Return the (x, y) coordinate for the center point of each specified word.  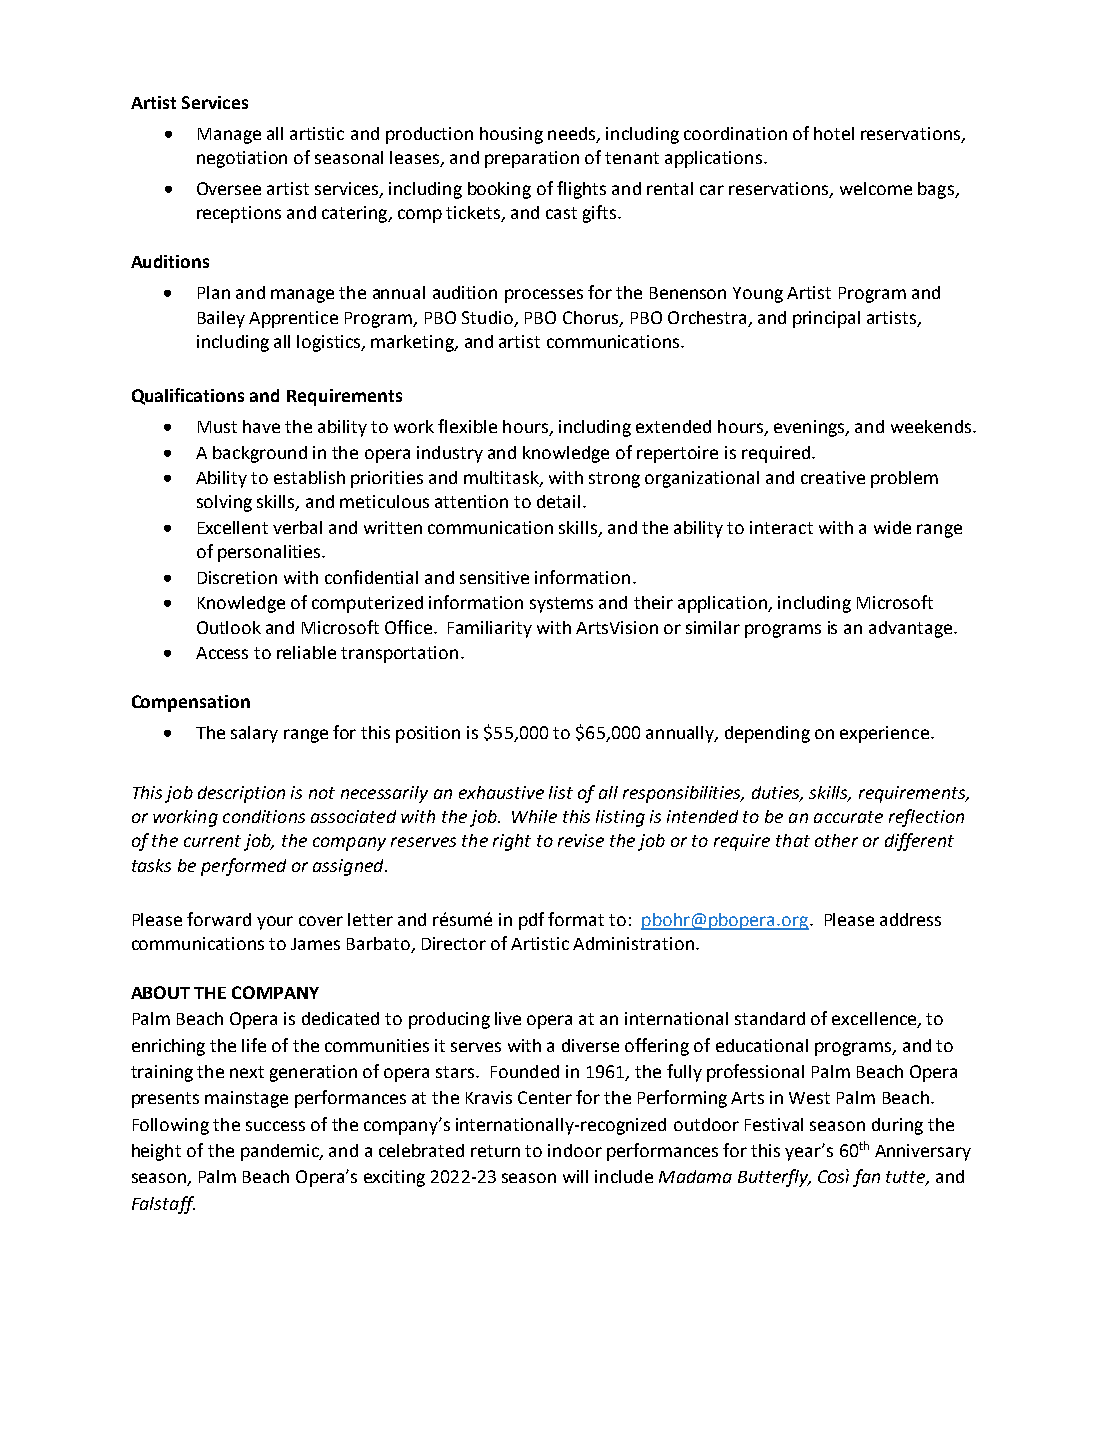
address (910, 919)
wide (892, 527)
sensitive (494, 577)
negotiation (242, 159)
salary (254, 734)
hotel (834, 133)
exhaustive (501, 792)
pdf (531, 921)
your (275, 923)
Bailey (221, 319)
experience (884, 734)
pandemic (281, 1152)
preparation (532, 159)
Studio (487, 317)
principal (826, 319)
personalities (270, 553)
